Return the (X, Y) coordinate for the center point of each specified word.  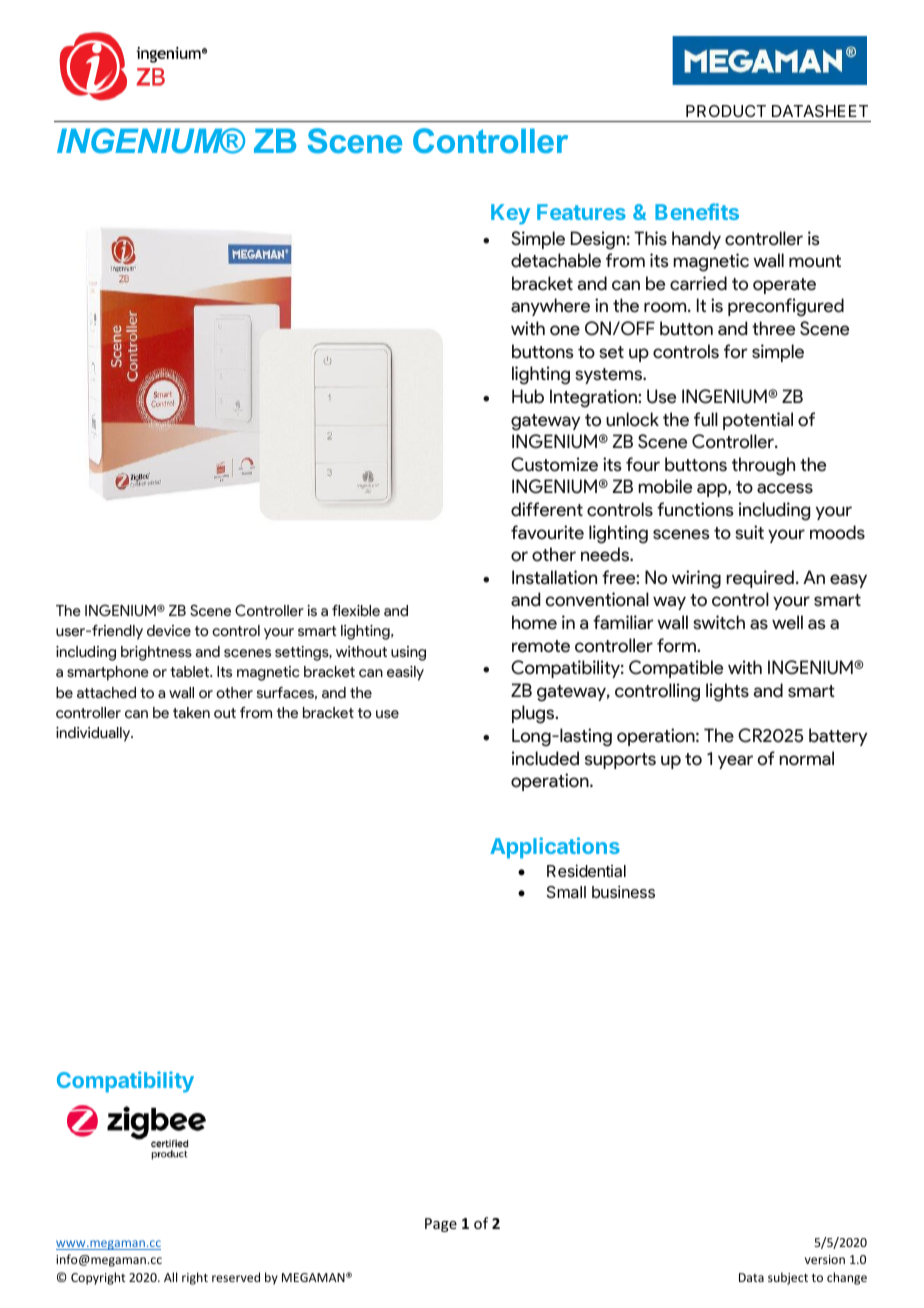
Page (441, 1225)
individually (94, 734)
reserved (236, 1277)
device (169, 631)
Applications (555, 848)
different (547, 509)
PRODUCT (726, 111)
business (623, 891)
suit (749, 532)
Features (581, 212)
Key (510, 214)
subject (788, 1278)
